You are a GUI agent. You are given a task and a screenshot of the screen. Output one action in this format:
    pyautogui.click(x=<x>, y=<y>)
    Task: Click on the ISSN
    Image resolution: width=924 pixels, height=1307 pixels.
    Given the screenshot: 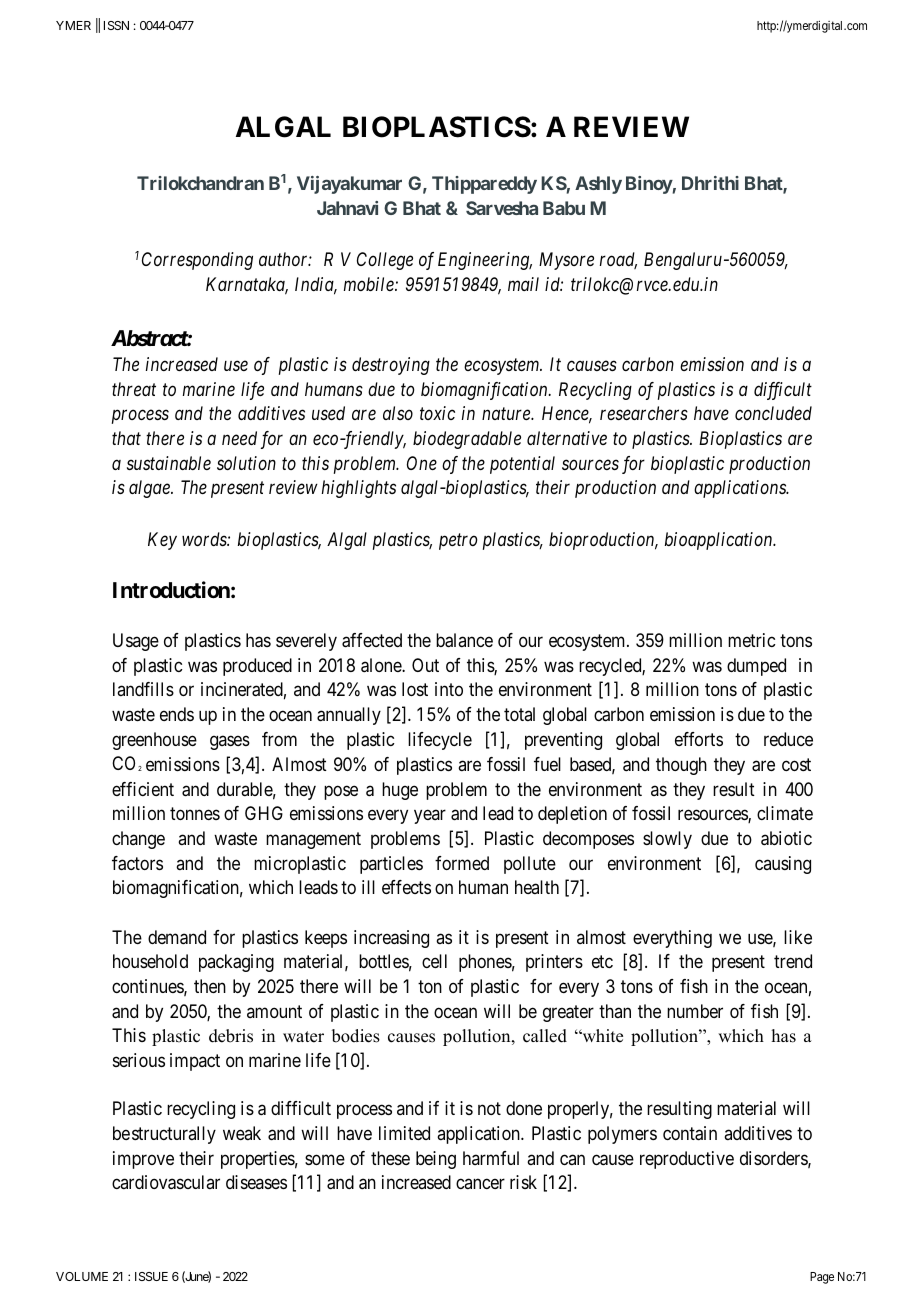 What is the action you would take?
    pyautogui.click(x=116, y=25)
